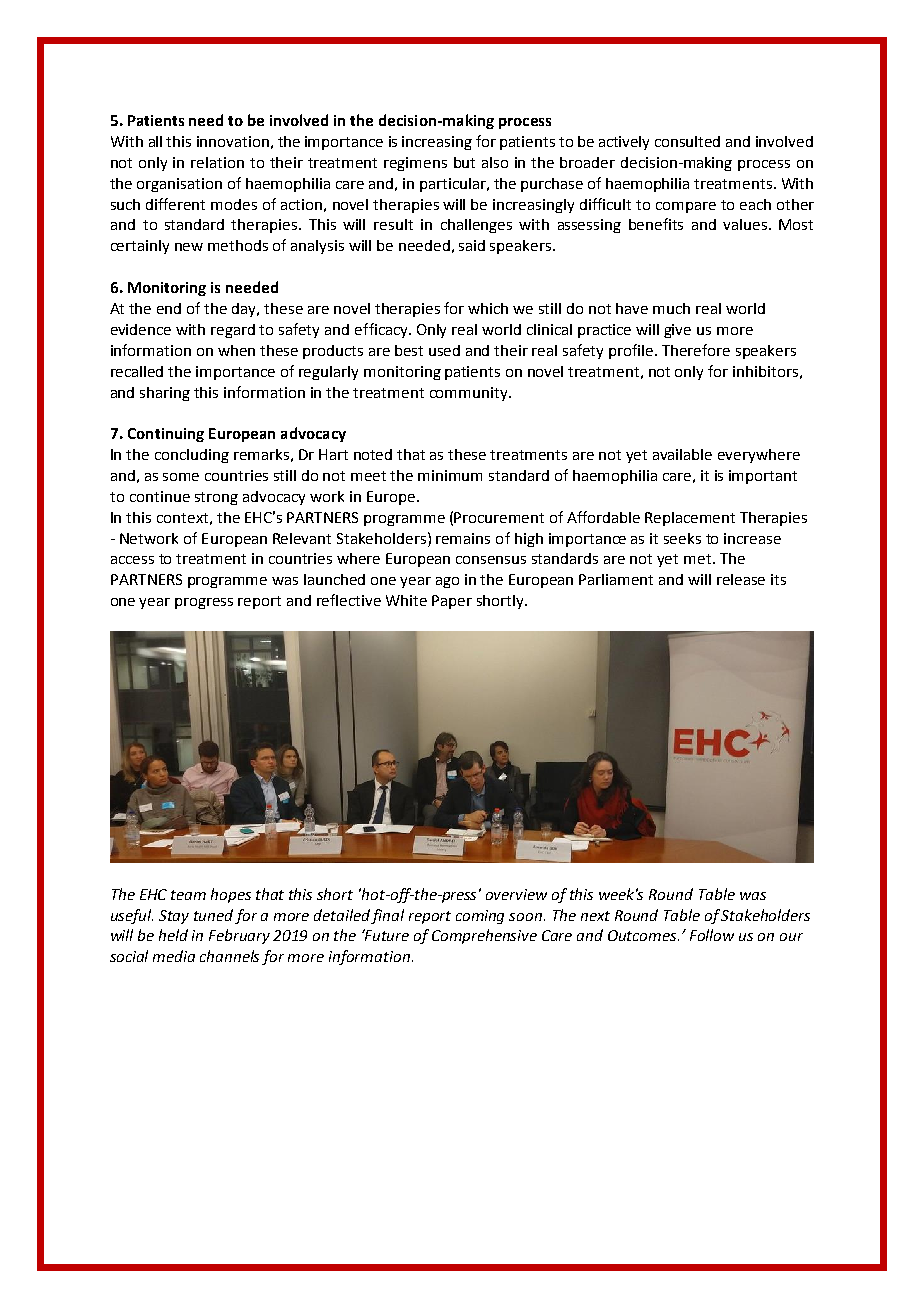 This document has width=924, height=1308. I want to click on relation, so click(217, 162).
